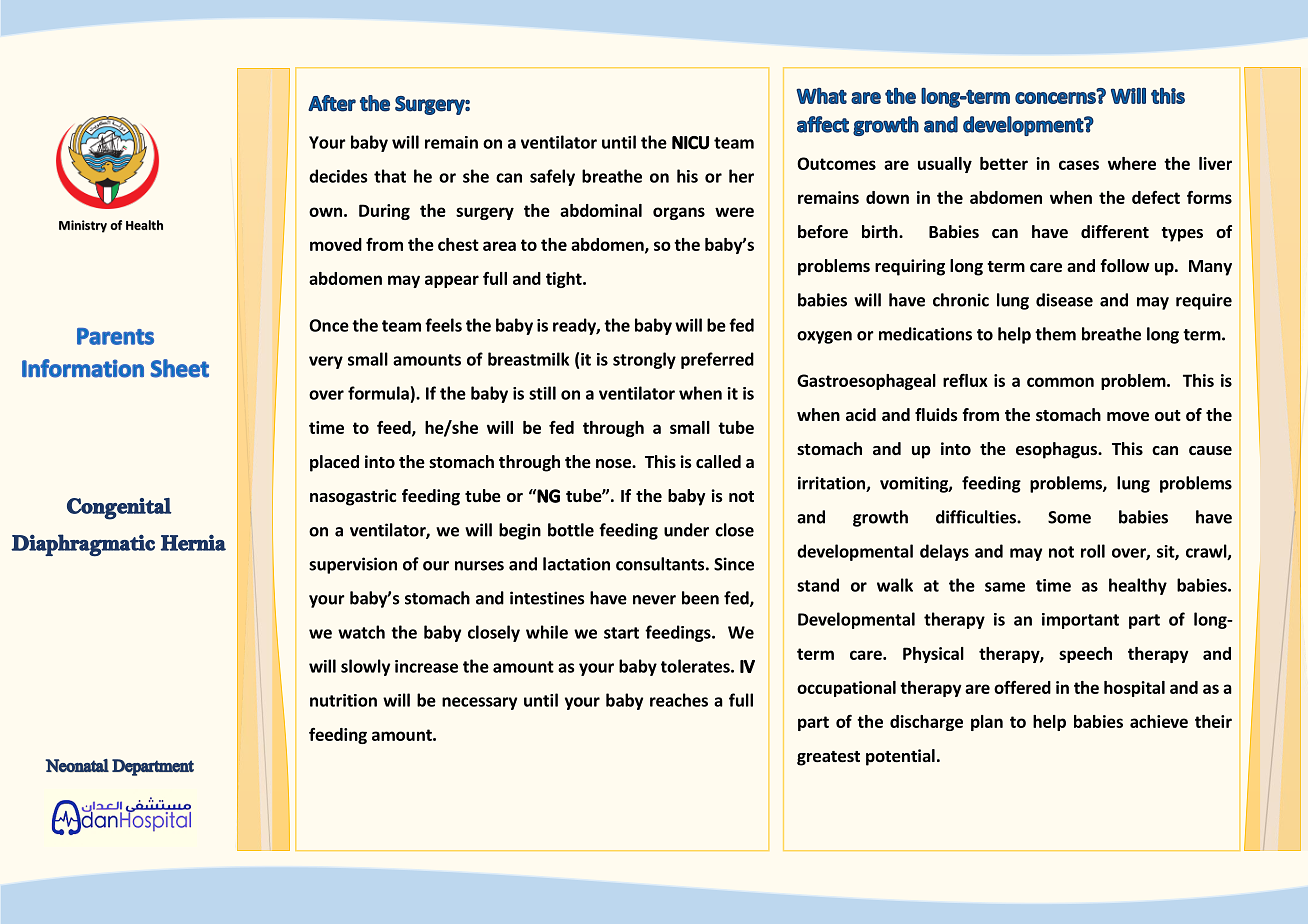  I want to click on them, so click(1055, 334).
